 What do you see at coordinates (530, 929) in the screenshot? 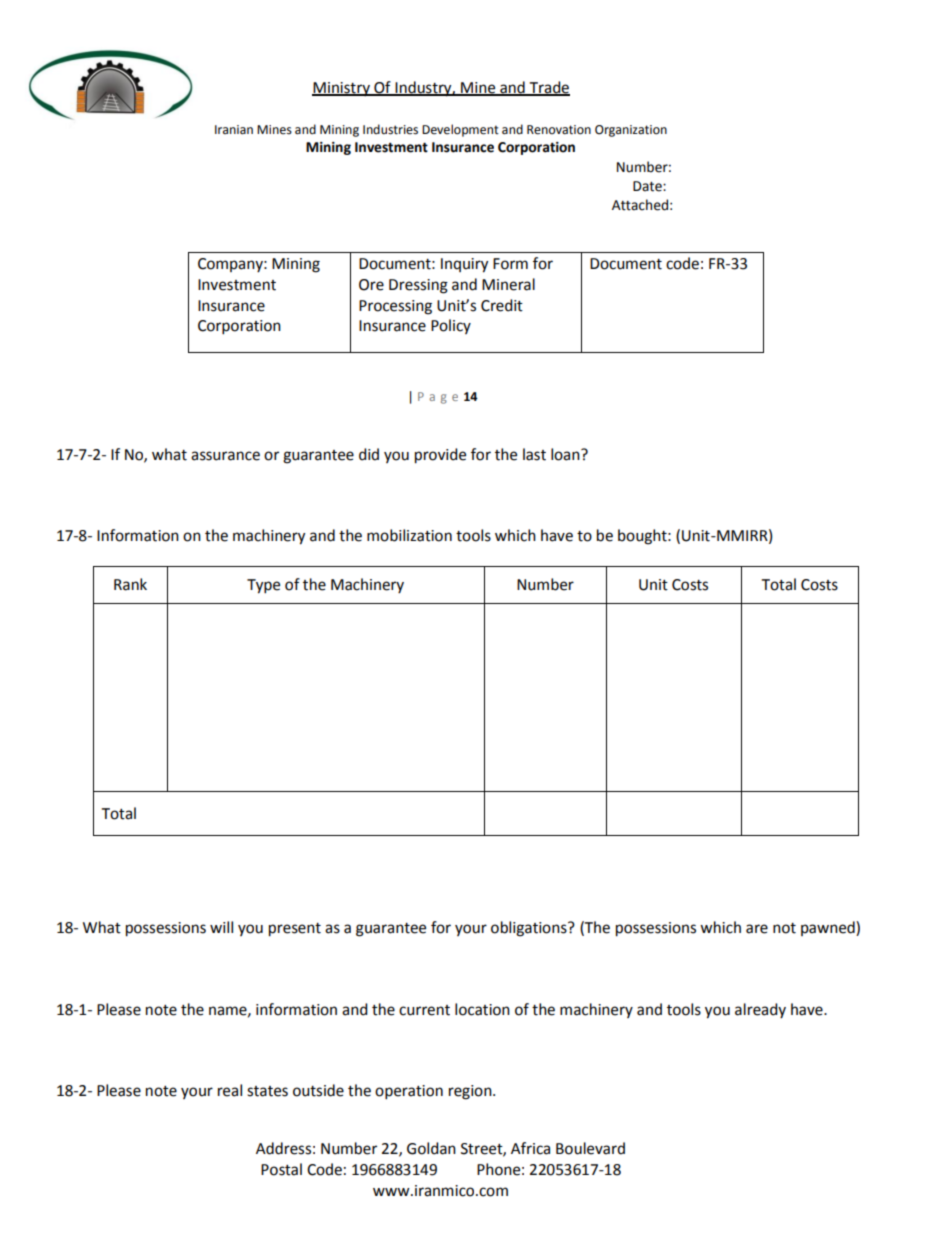
I see `obligations` at bounding box center [530, 929].
